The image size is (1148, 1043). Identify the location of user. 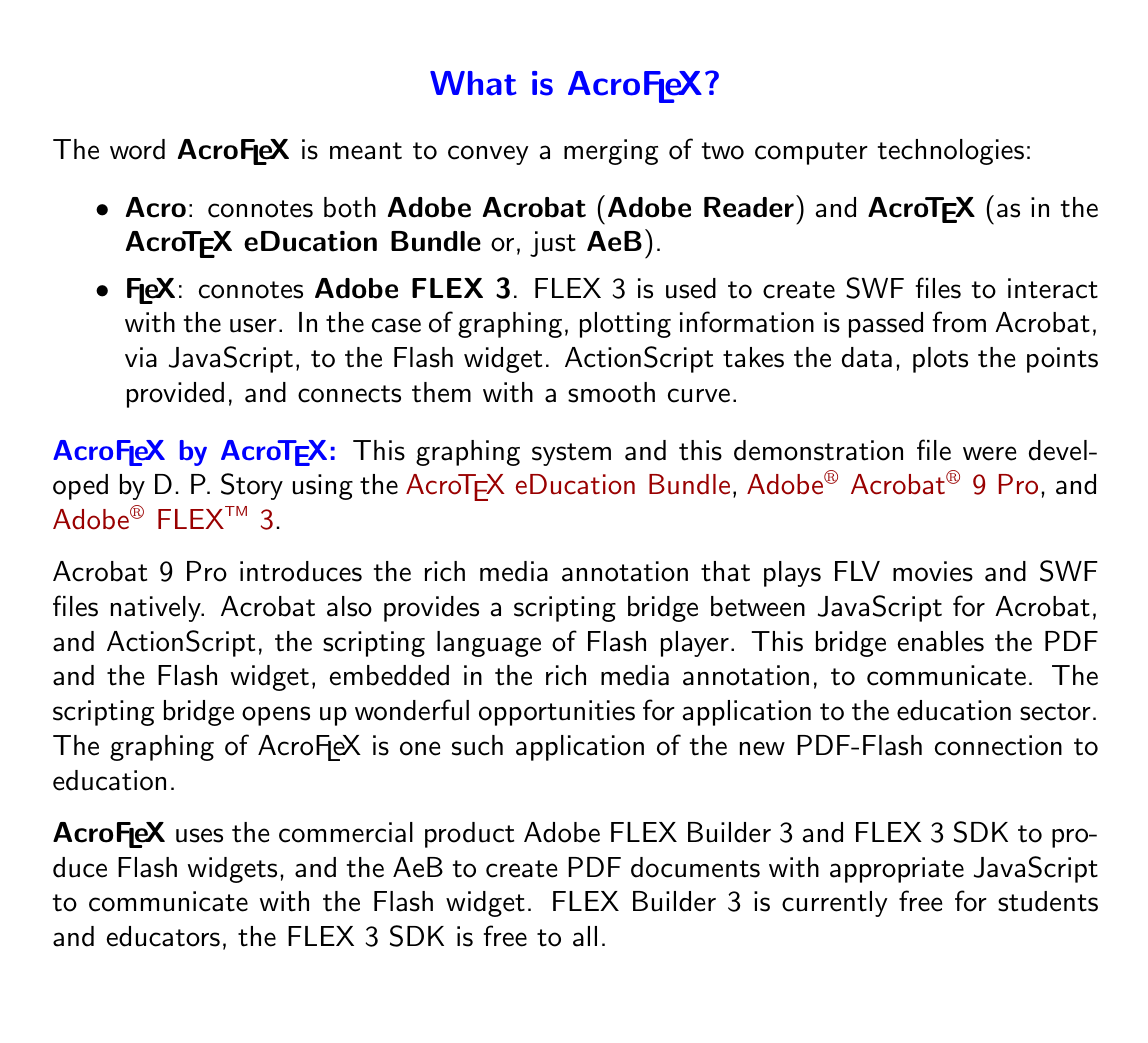
(253, 325).
